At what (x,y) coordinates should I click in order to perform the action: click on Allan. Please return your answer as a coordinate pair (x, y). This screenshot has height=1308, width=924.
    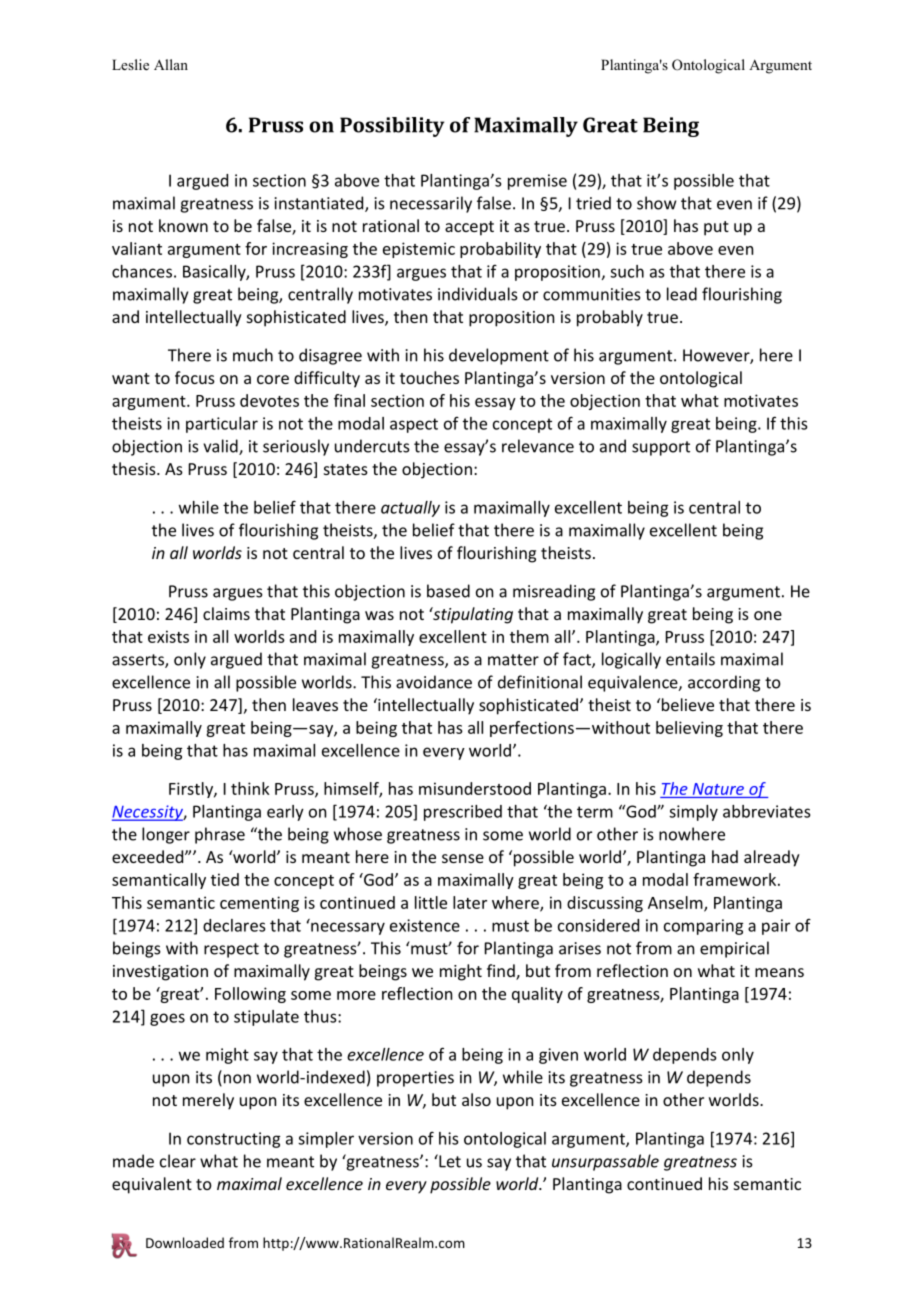
    Looking at the image, I should click on (171, 64).
